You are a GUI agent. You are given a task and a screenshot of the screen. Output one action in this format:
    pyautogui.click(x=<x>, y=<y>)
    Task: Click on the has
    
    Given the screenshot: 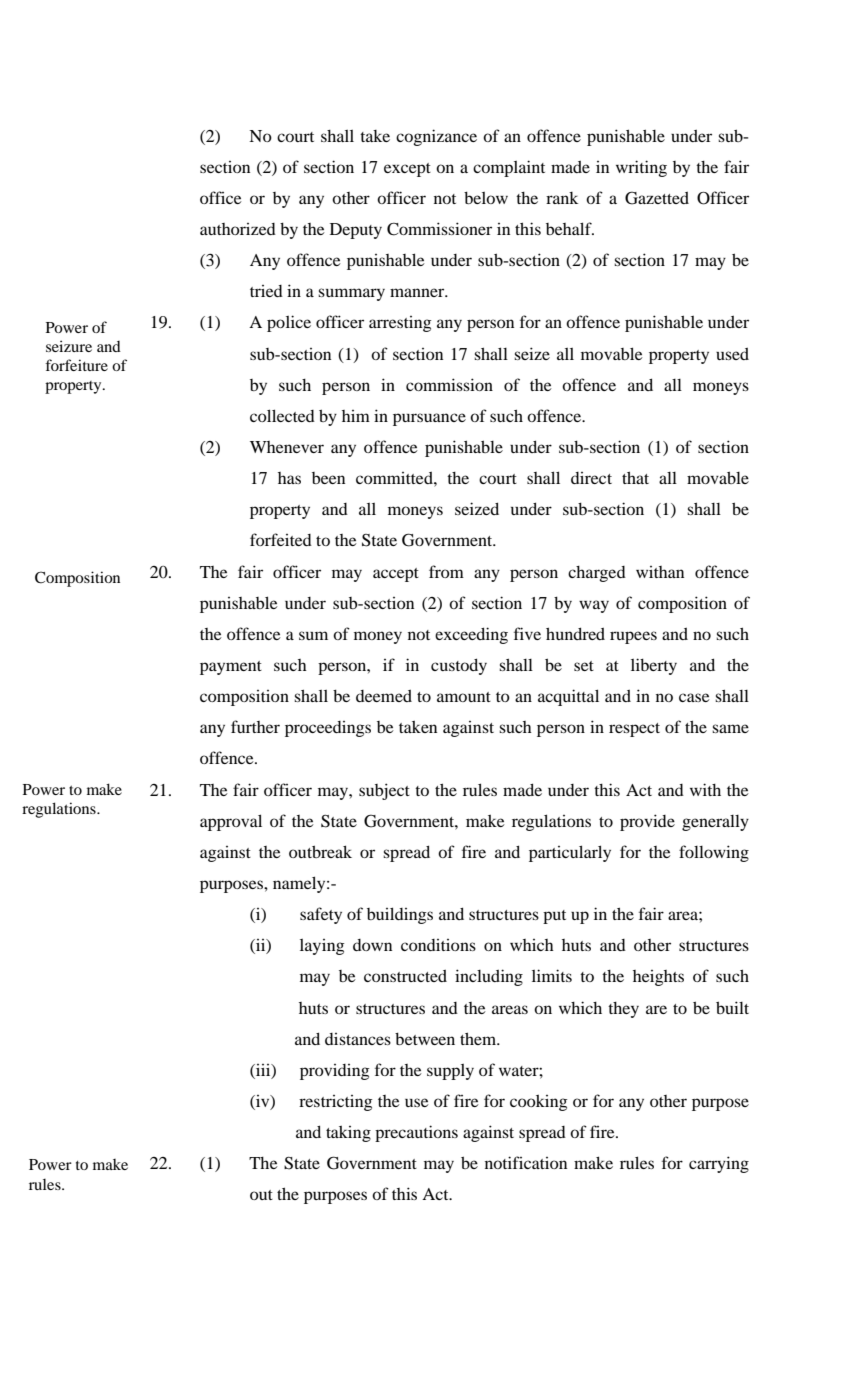 What is the action you would take?
    pyautogui.click(x=289, y=478)
